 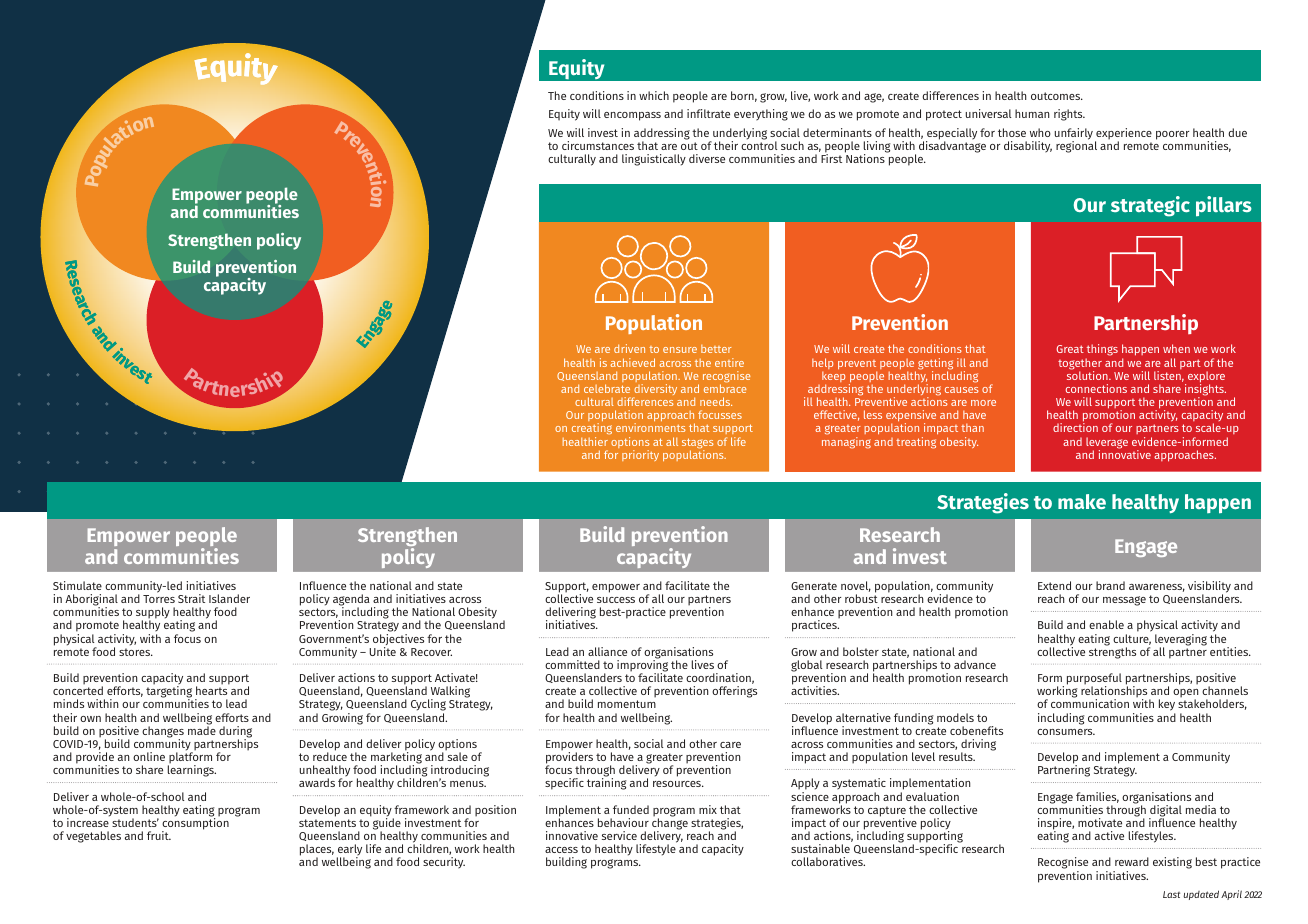 What do you see at coordinates (616, 600) in the document?
I see `success` at bounding box center [616, 600].
